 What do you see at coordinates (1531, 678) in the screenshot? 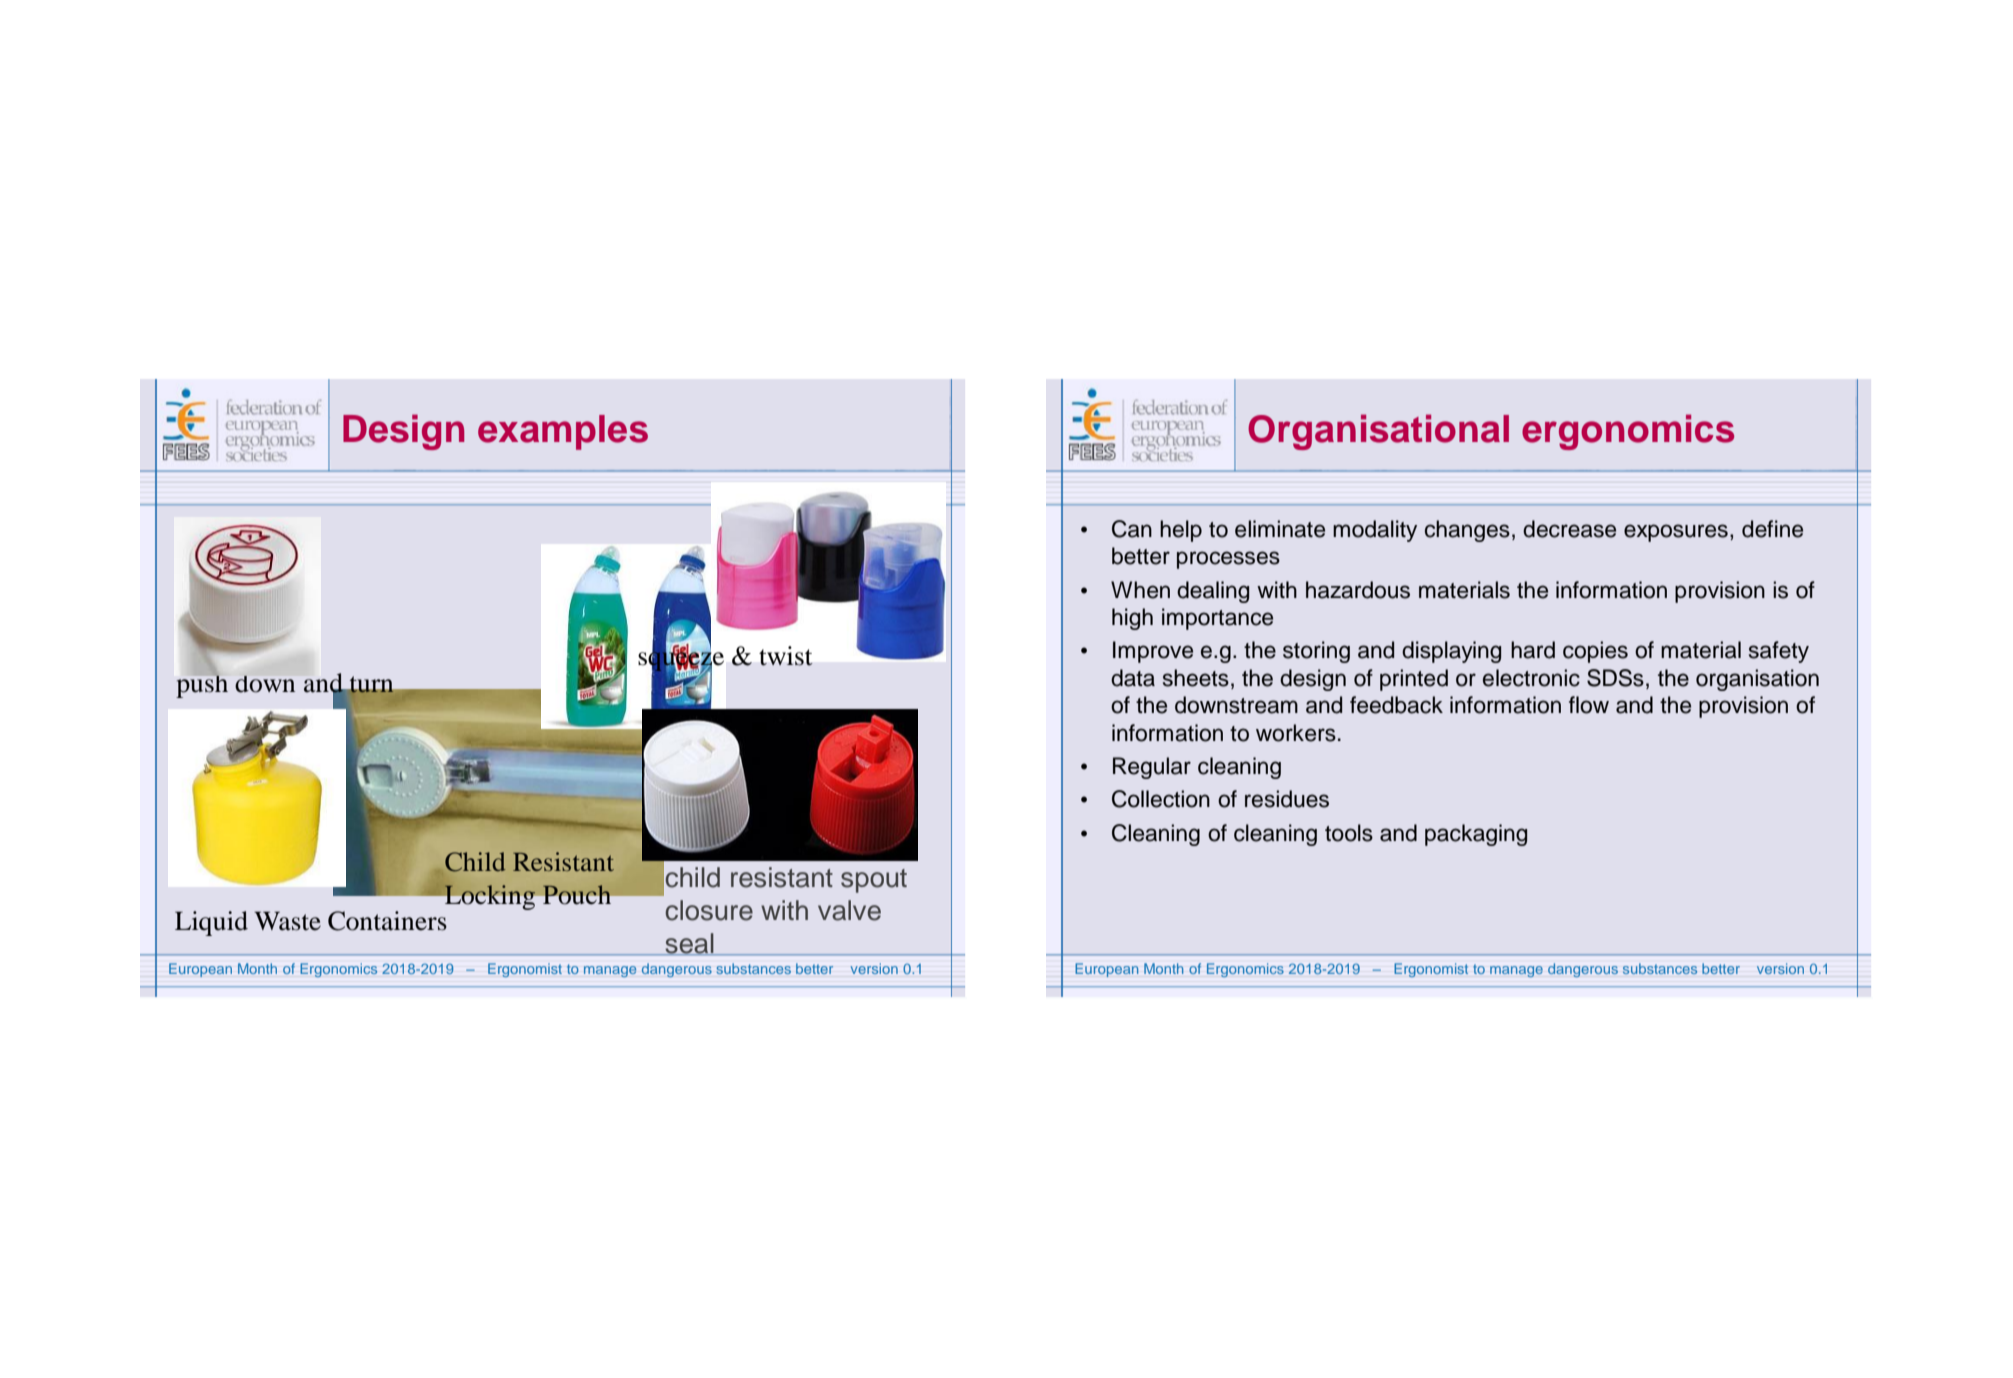
I see `electronic` at bounding box center [1531, 678].
